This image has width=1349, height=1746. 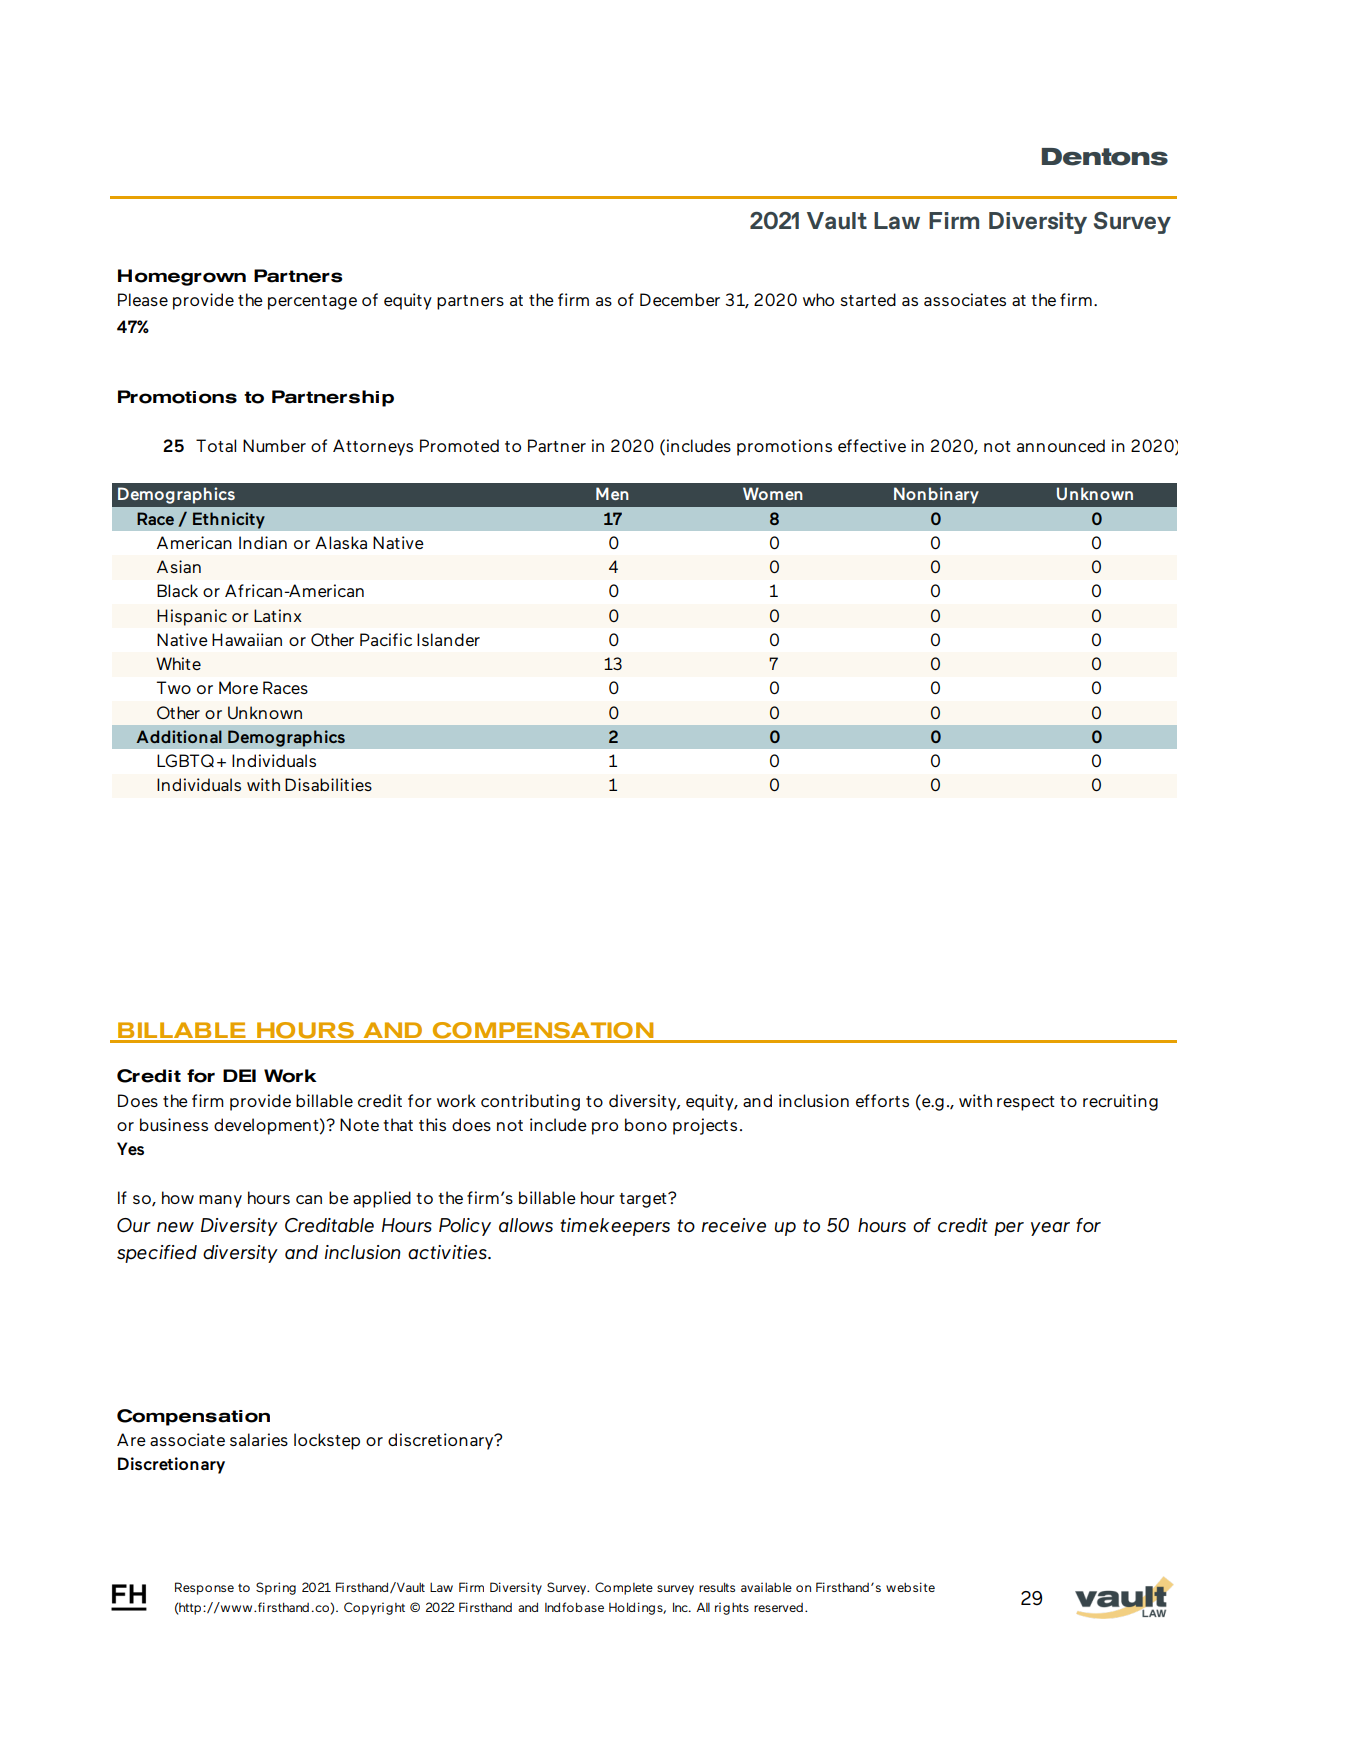 What do you see at coordinates (868, 299) in the image?
I see `started` at bounding box center [868, 299].
